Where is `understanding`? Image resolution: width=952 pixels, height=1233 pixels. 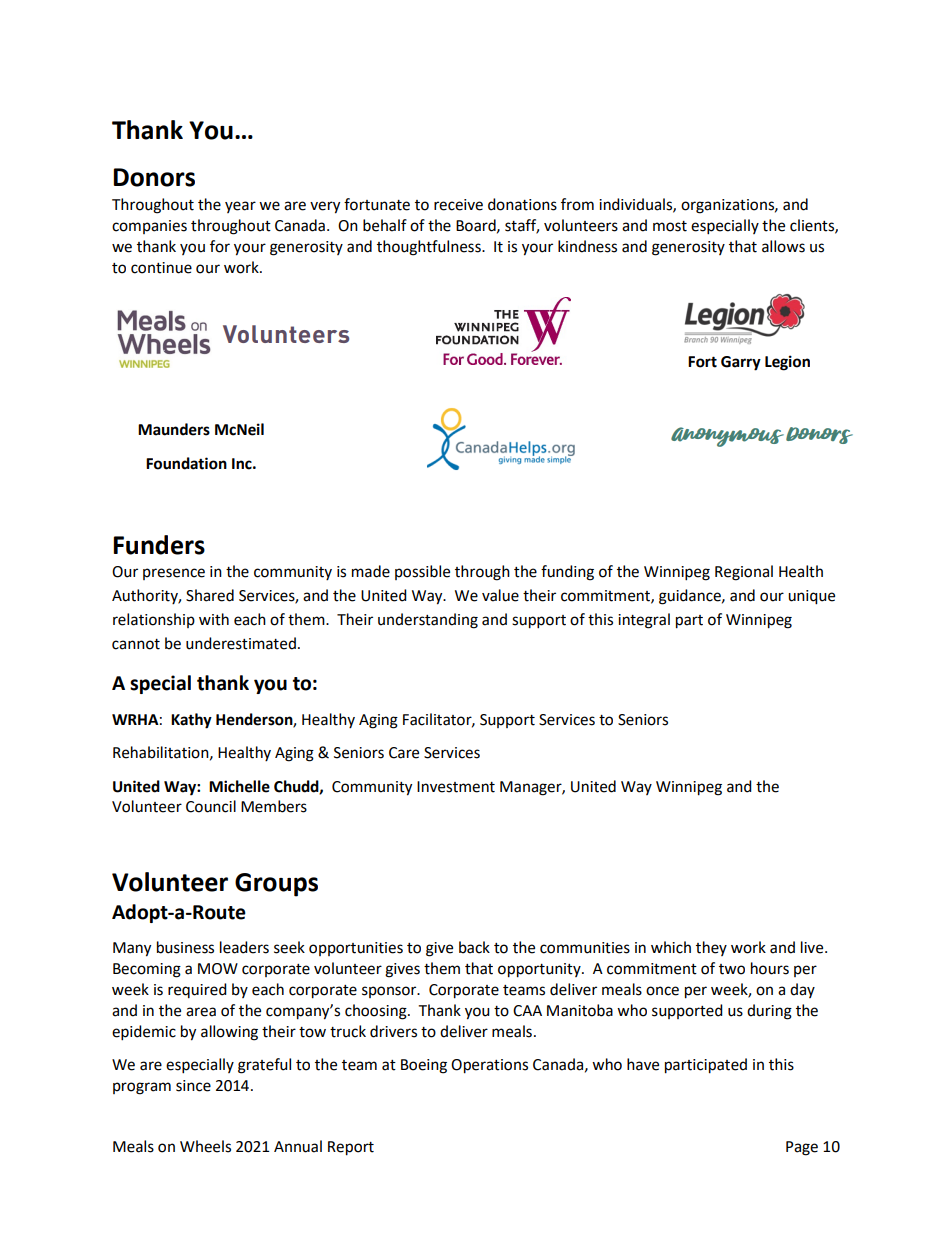 understanding is located at coordinates (428, 621).
